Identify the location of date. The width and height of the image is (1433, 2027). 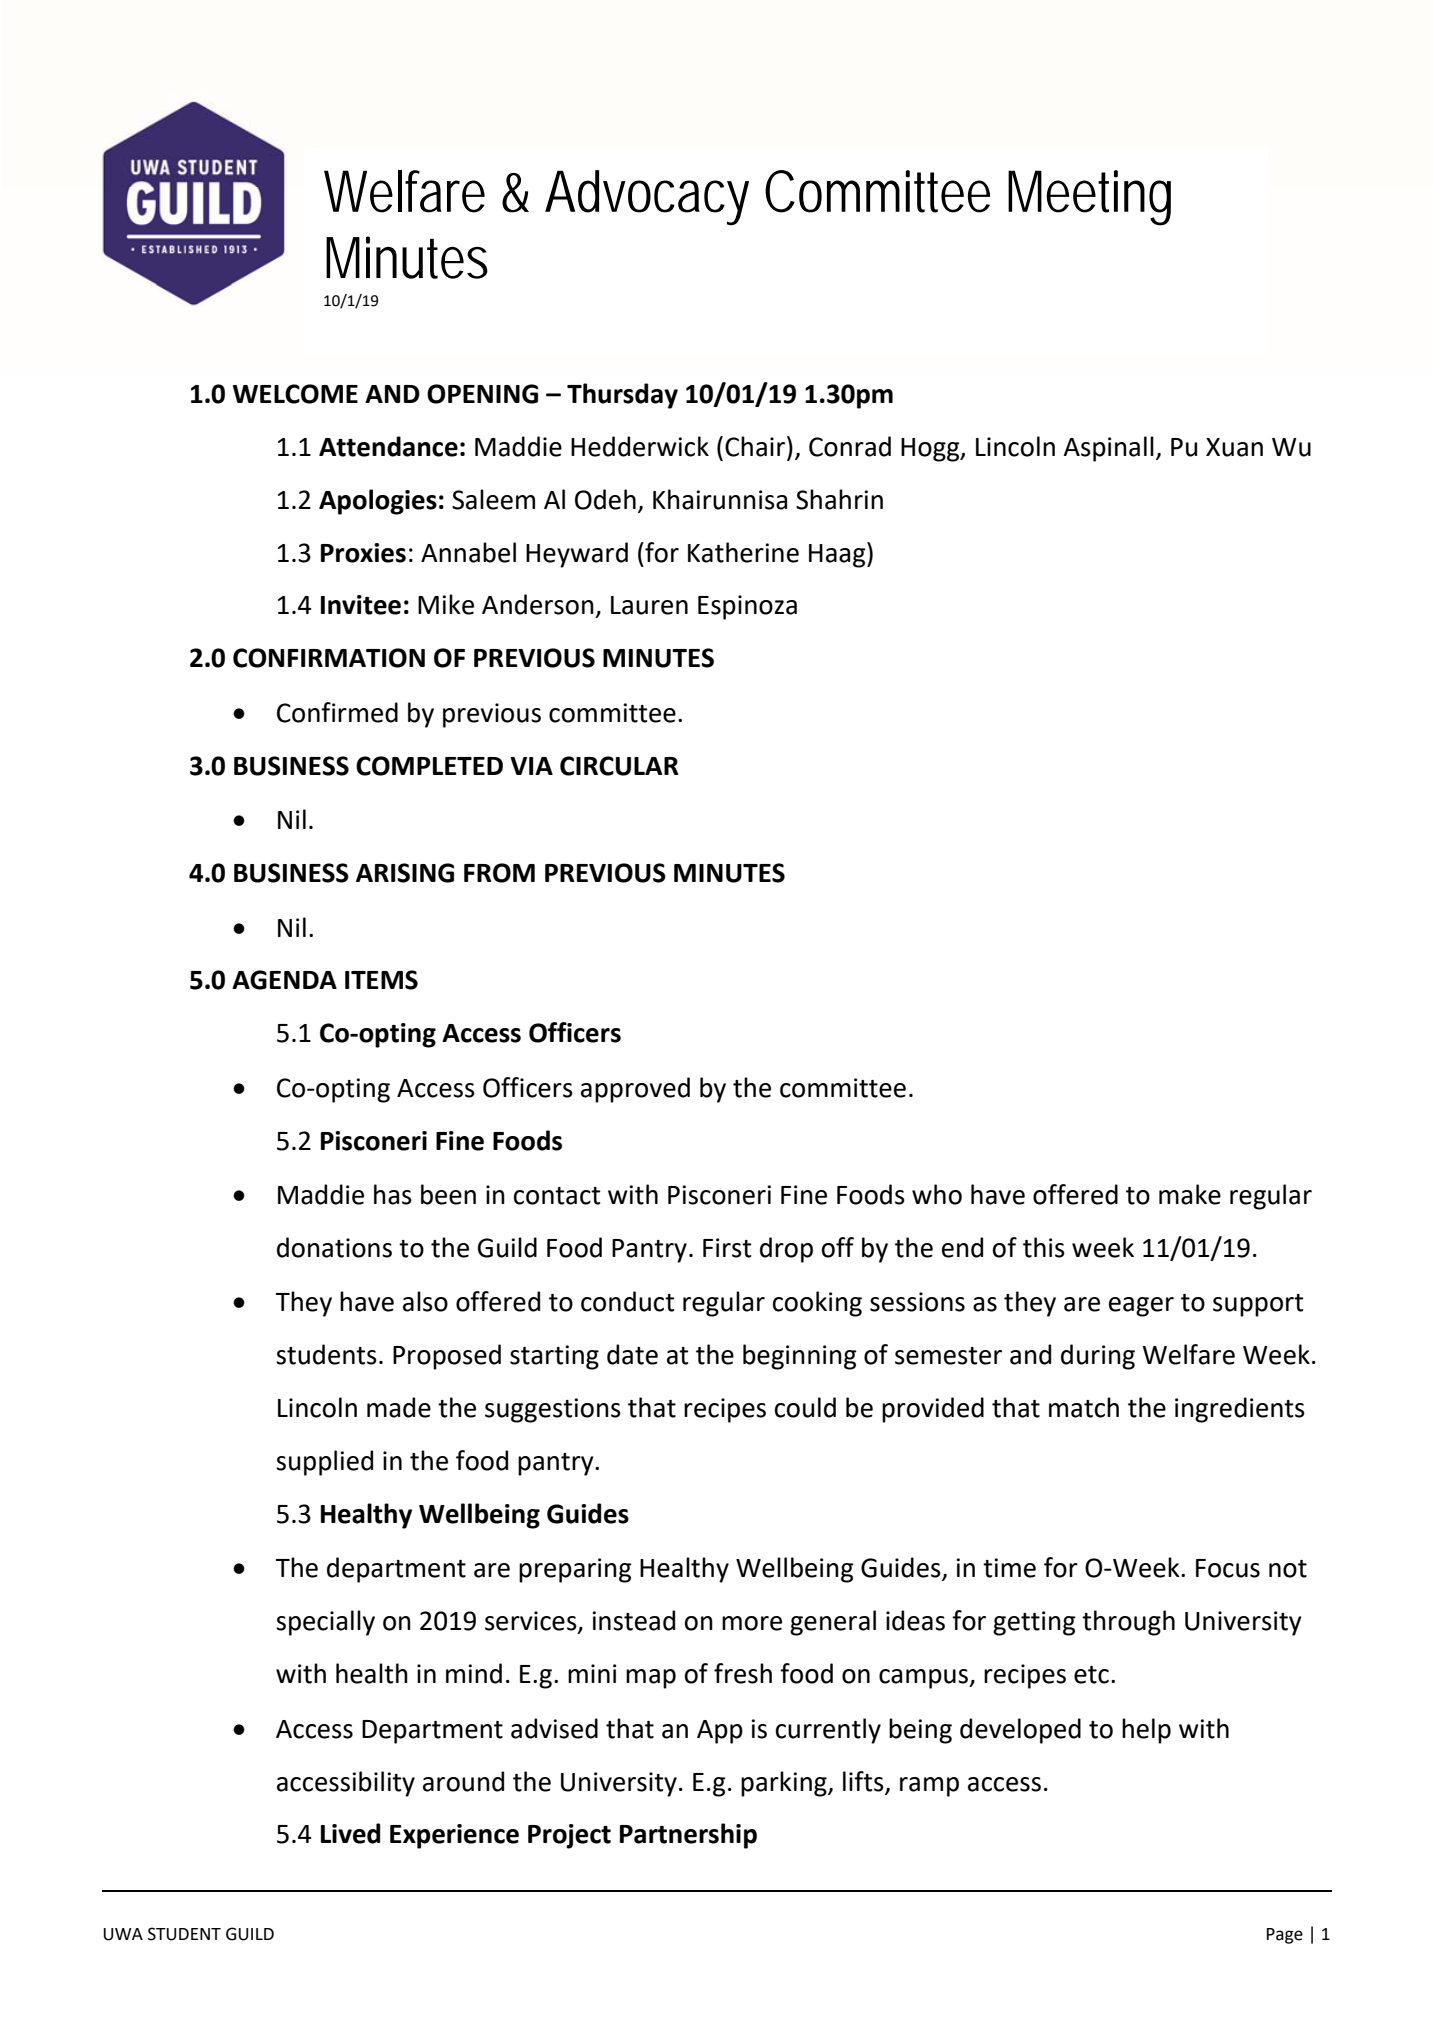
(632, 1354).
